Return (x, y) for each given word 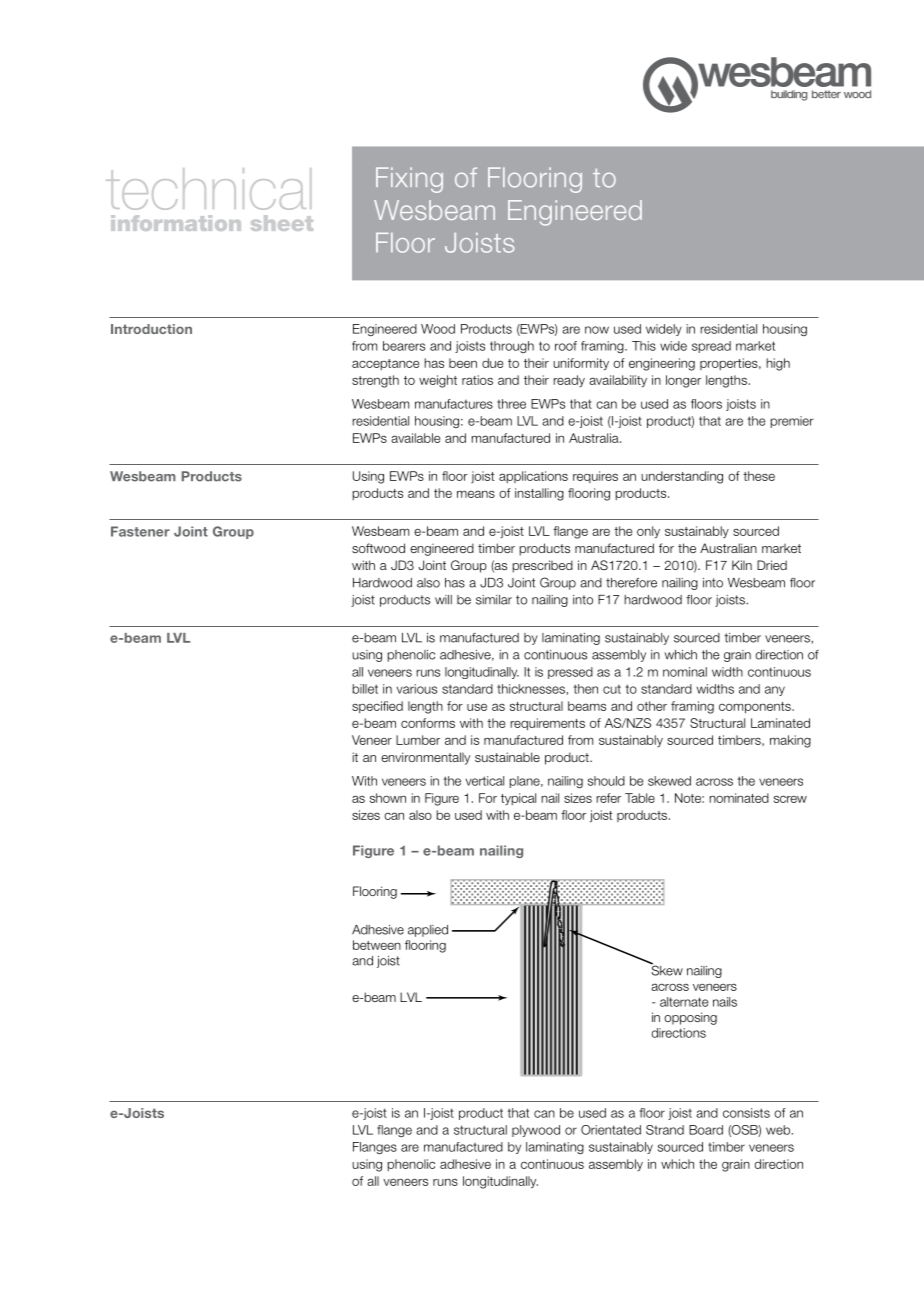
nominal (685, 672)
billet (365, 689)
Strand (665, 1130)
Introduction (151, 329)
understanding (682, 477)
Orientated (611, 1130)
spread (711, 347)
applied (428, 931)
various (417, 689)
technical (208, 189)
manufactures (454, 404)
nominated (739, 798)
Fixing (409, 180)
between (377, 945)
